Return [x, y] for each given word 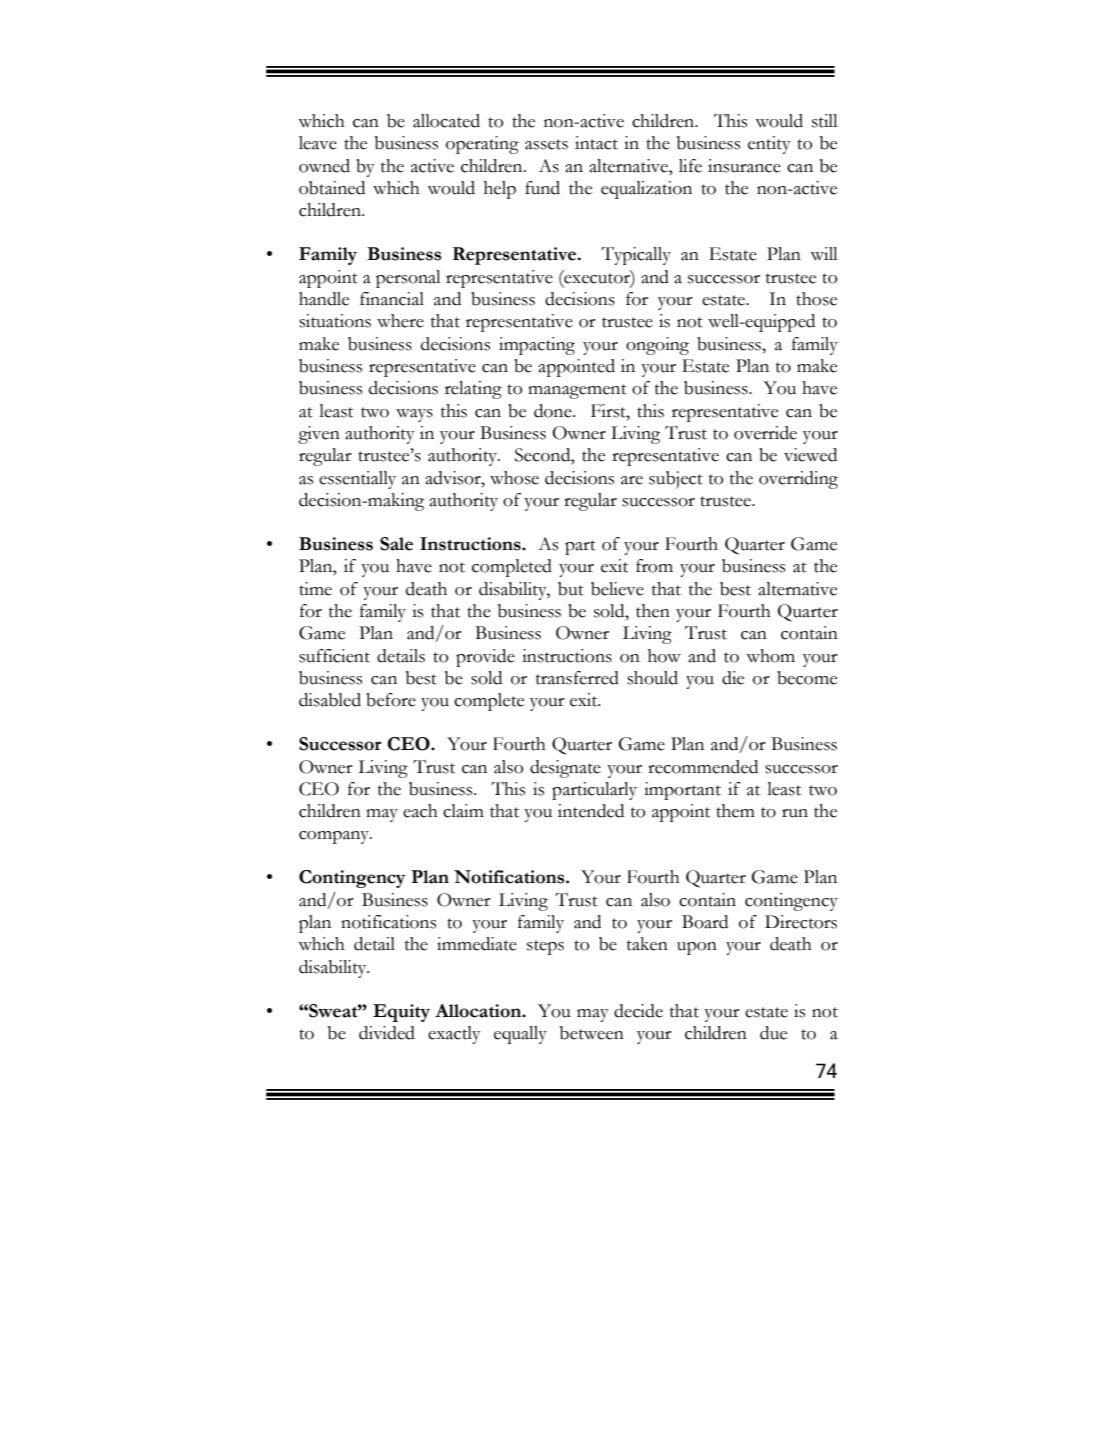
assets [546, 144]
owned [324, 166]
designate [565, 769]
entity [769, 145]
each [420, 811]
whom [770, 656]
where [400, 321]
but [571, 589]
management [577, 391]
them [735, 811]
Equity [401, 1013]
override [765, 433]
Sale [396, 544]
